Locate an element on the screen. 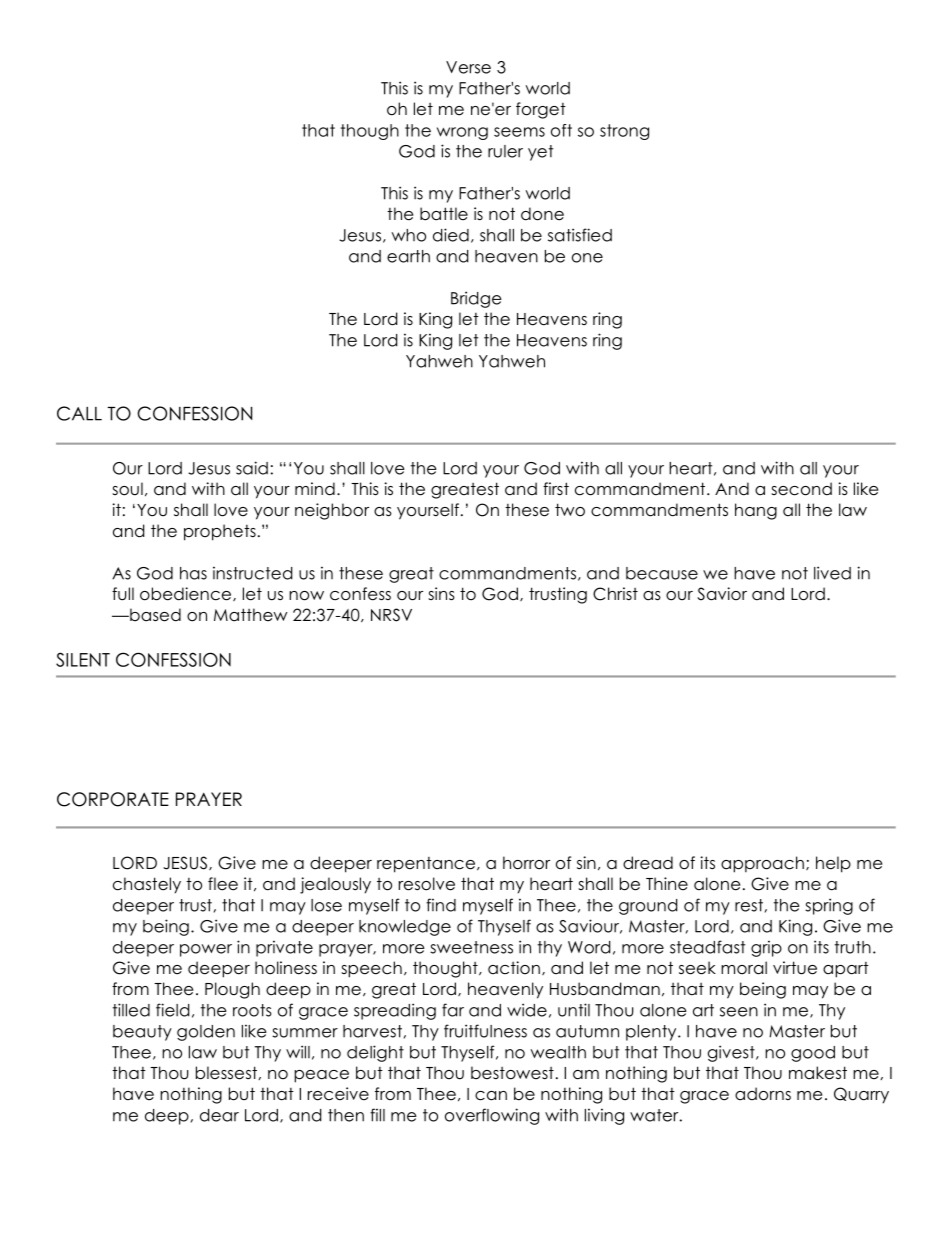 The image size is (952, 1233). sins is located at coordinates (441, 594).
